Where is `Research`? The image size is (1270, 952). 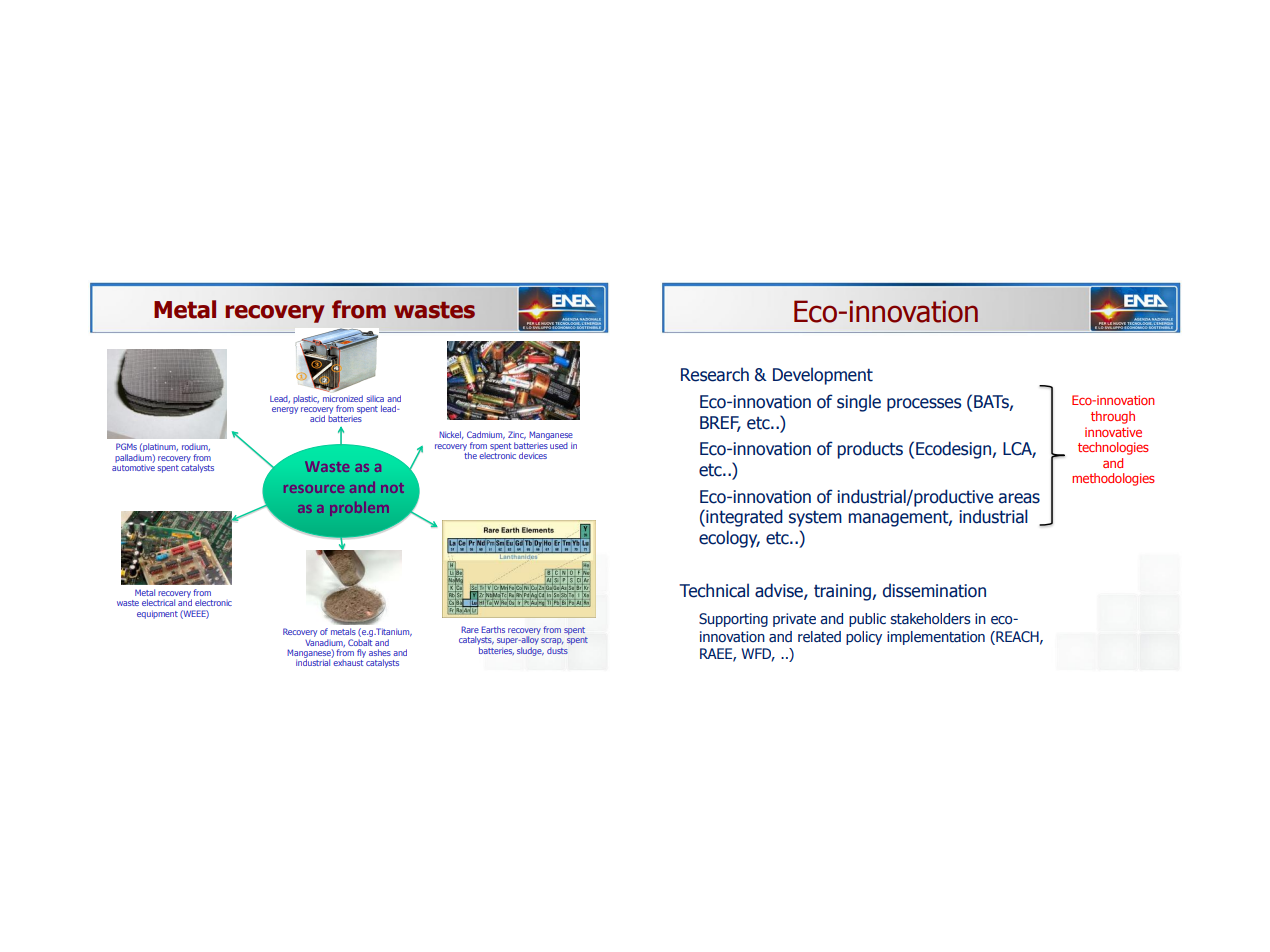
Research is located at coordinates (715, 374).
